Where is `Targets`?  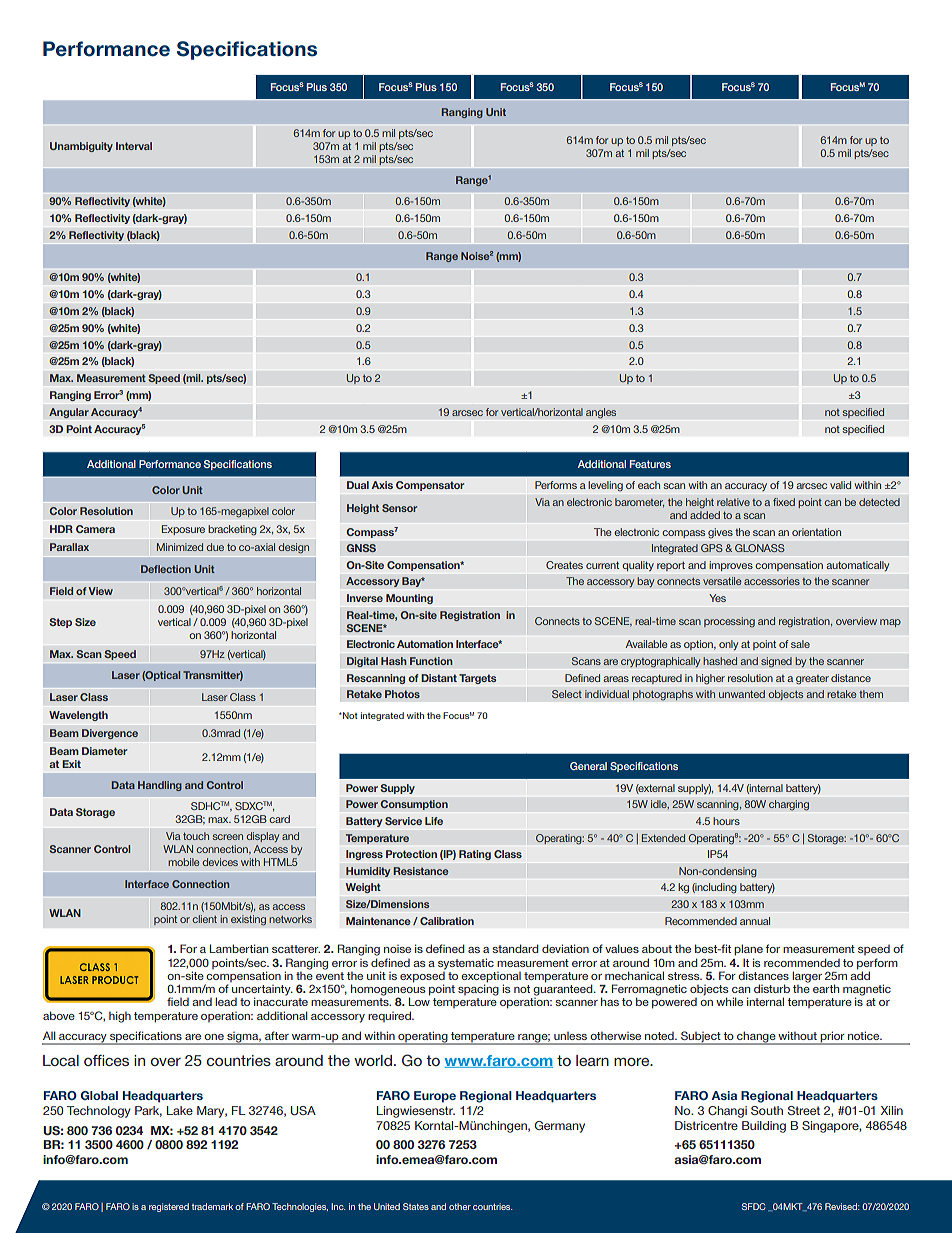 Targets is located at coordinates (477, 679).
